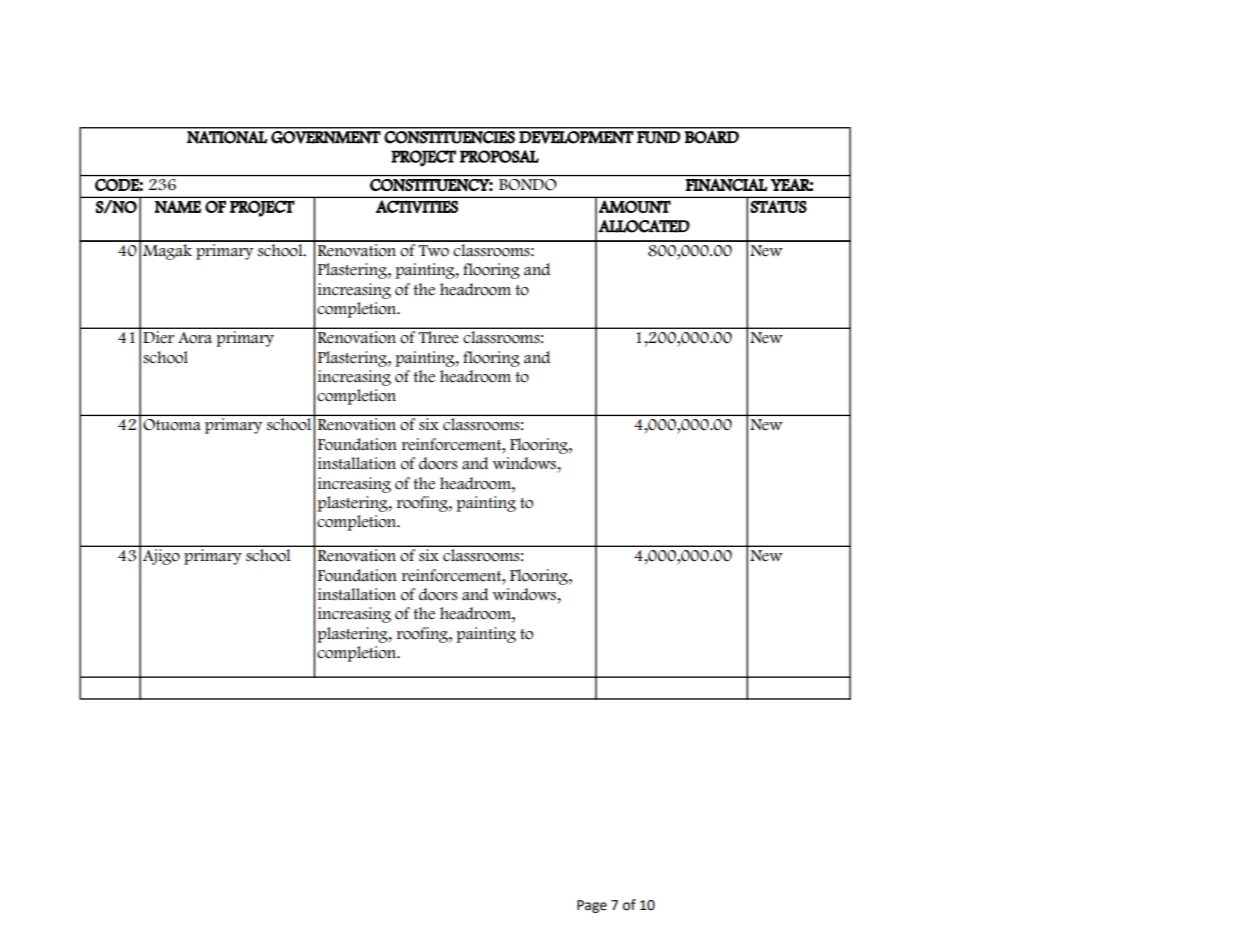  I want to click on FINANCIAL, so click(726, 185).
